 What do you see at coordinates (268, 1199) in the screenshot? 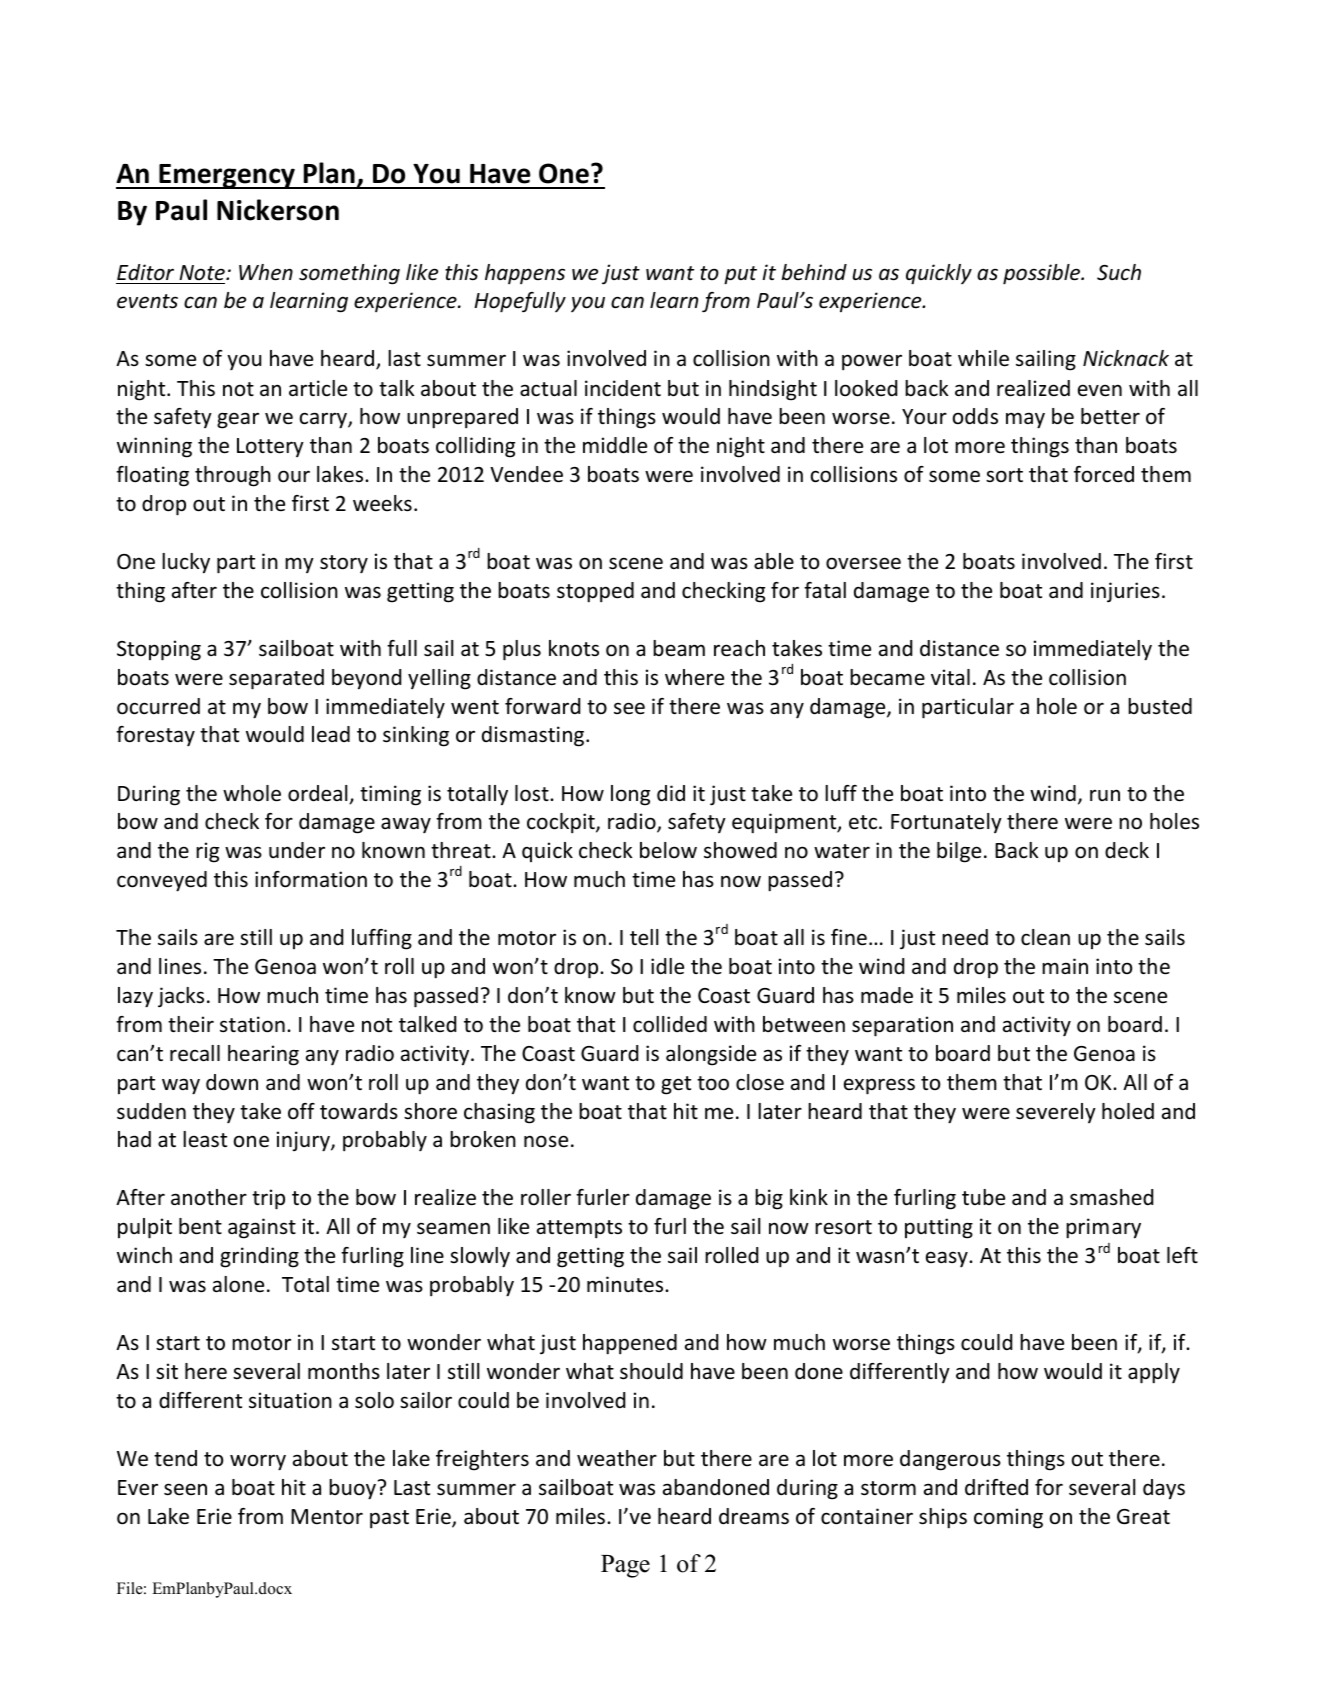
I see `trip` at bounding box center [268, 1199].
